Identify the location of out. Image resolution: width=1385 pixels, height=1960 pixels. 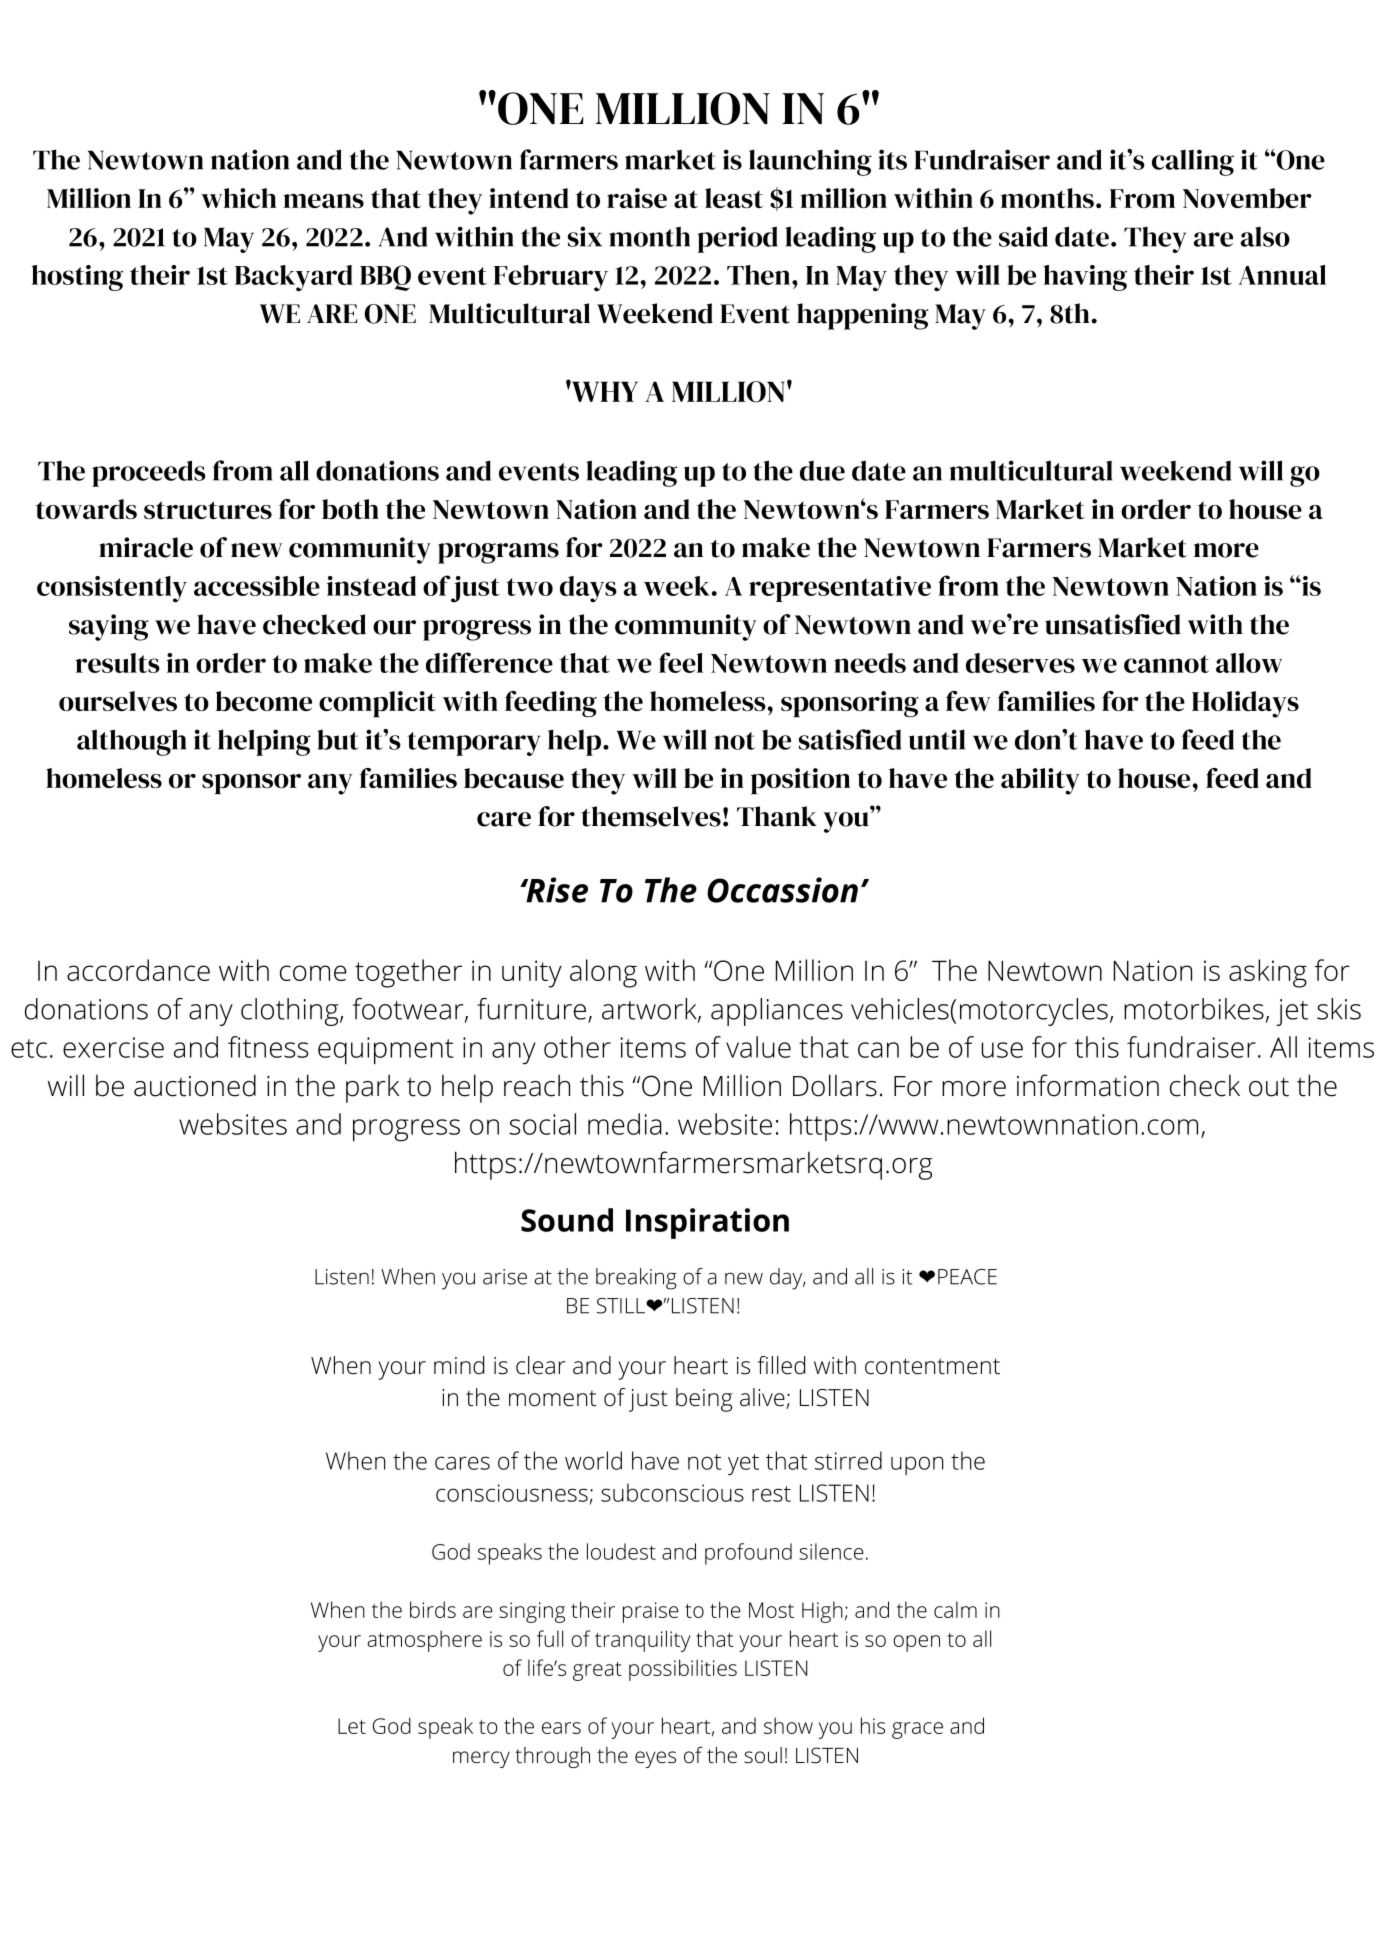
(1269, 1087).
